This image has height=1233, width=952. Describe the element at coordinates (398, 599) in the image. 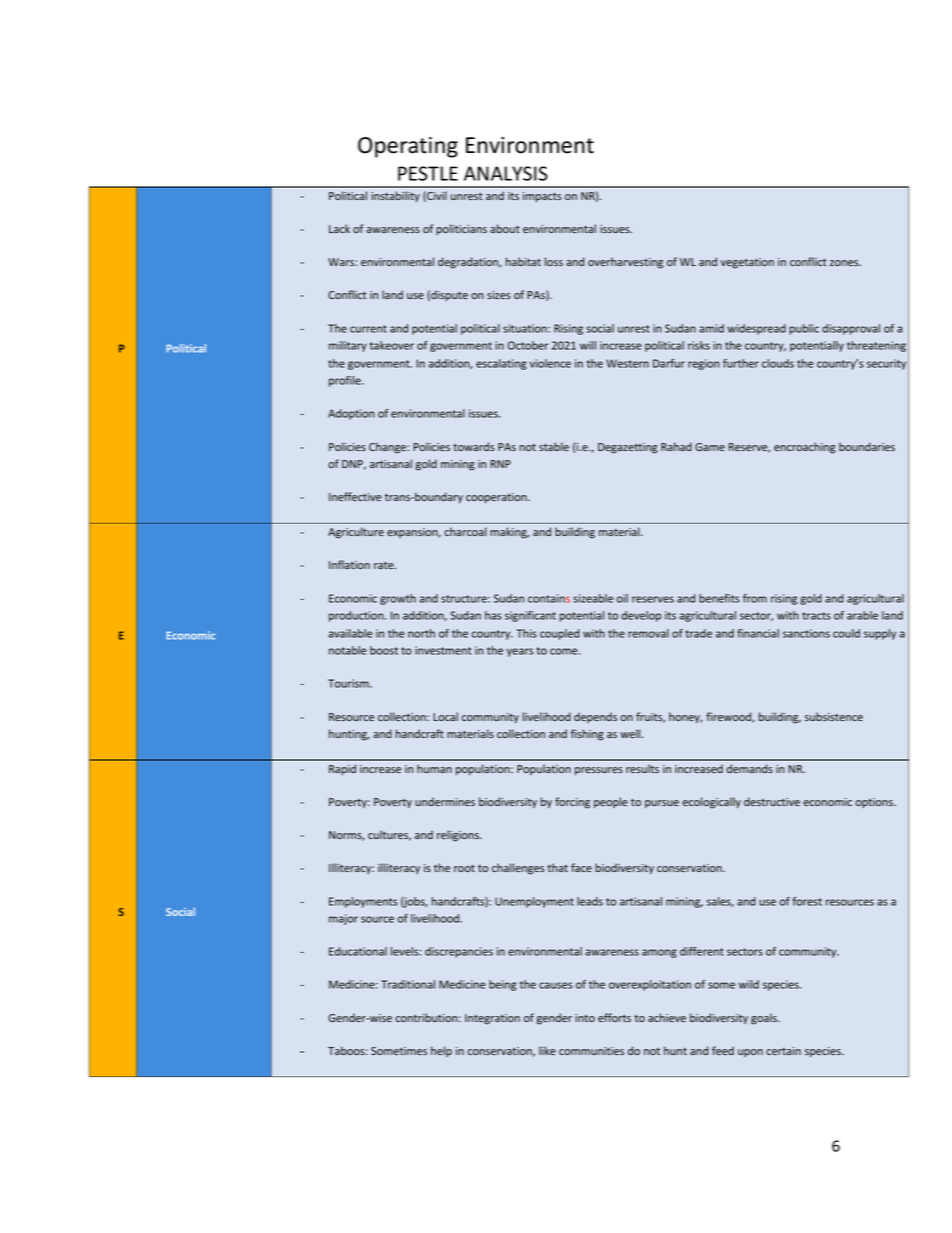

I see `growth` at that location.
